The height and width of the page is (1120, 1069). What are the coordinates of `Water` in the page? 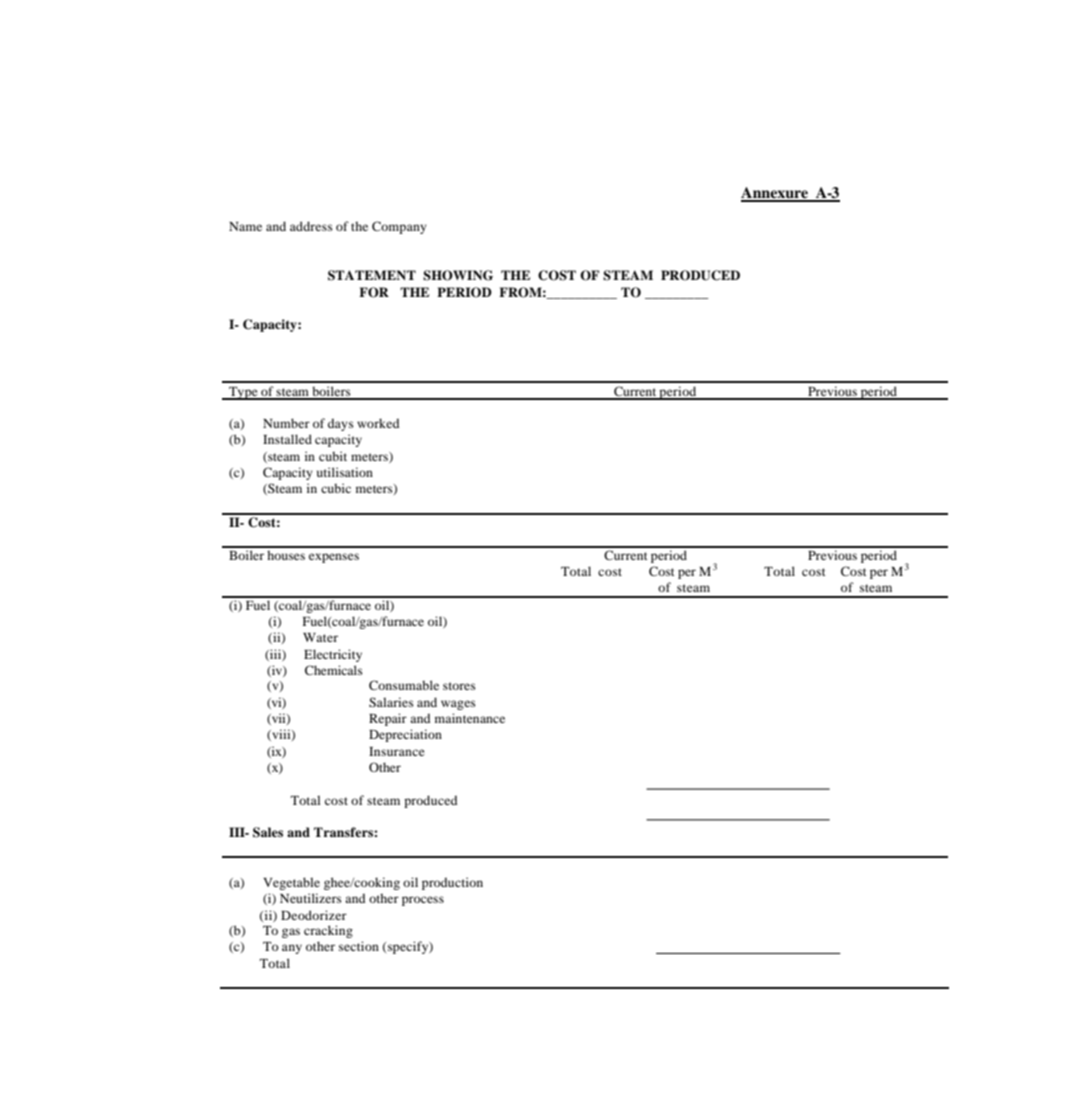 It's located at (320, 637).
